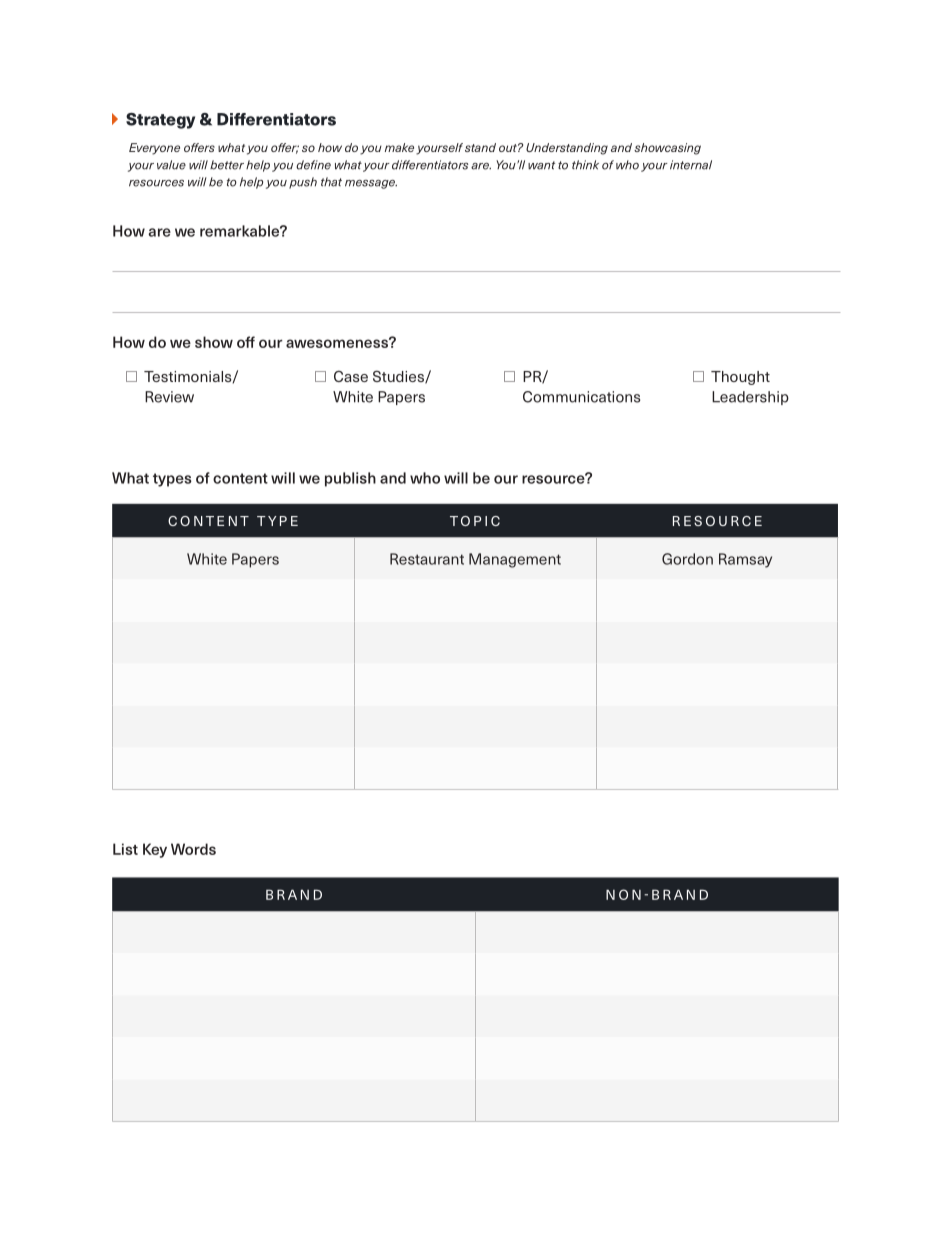 The image size is (952, 1233). Describe the element at coordinates (687, 559) in the image. I see `Gordon` at that location.
